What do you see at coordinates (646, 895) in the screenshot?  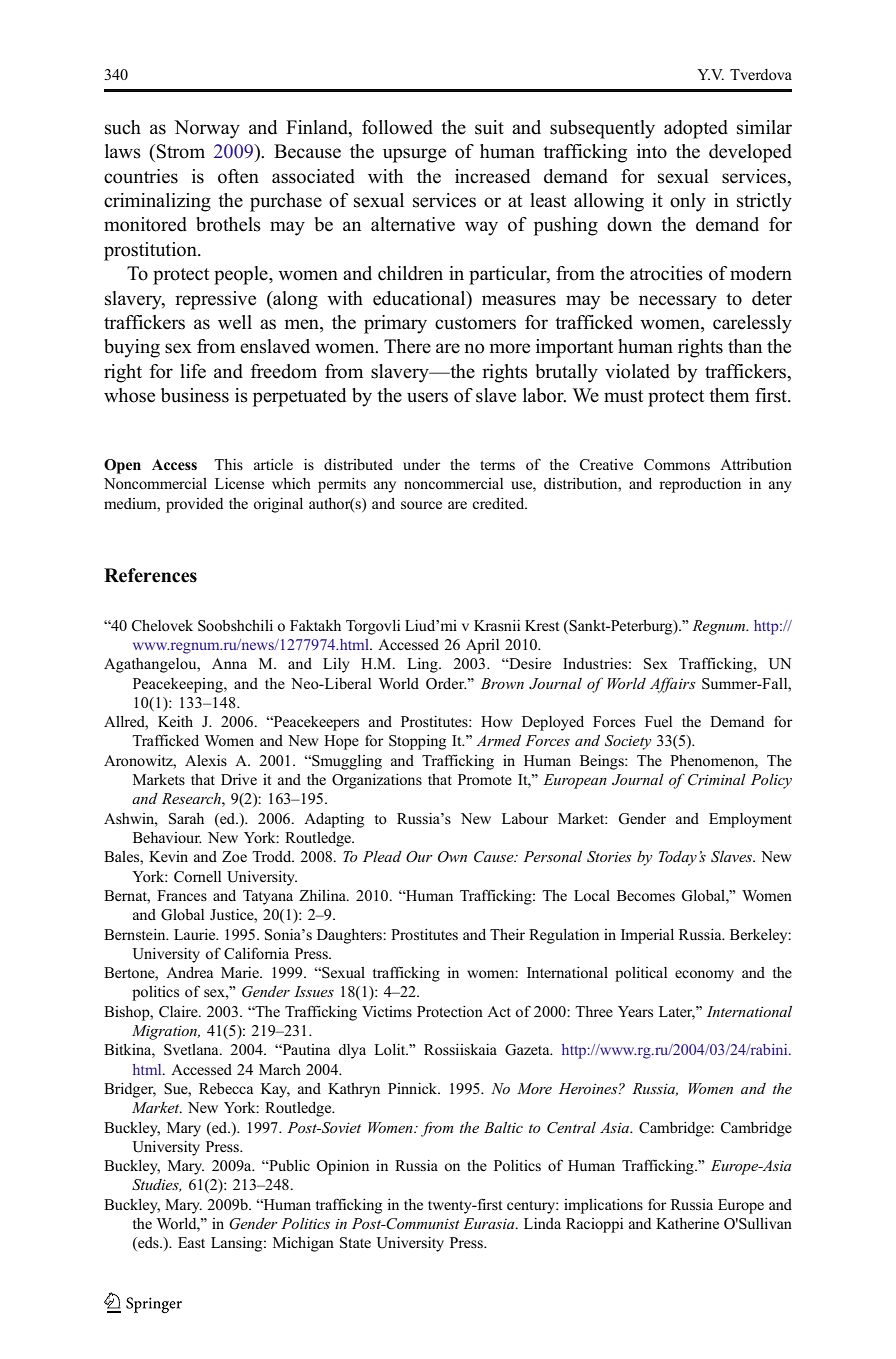 I see `Becomes` at bounding box center [646, 895].
